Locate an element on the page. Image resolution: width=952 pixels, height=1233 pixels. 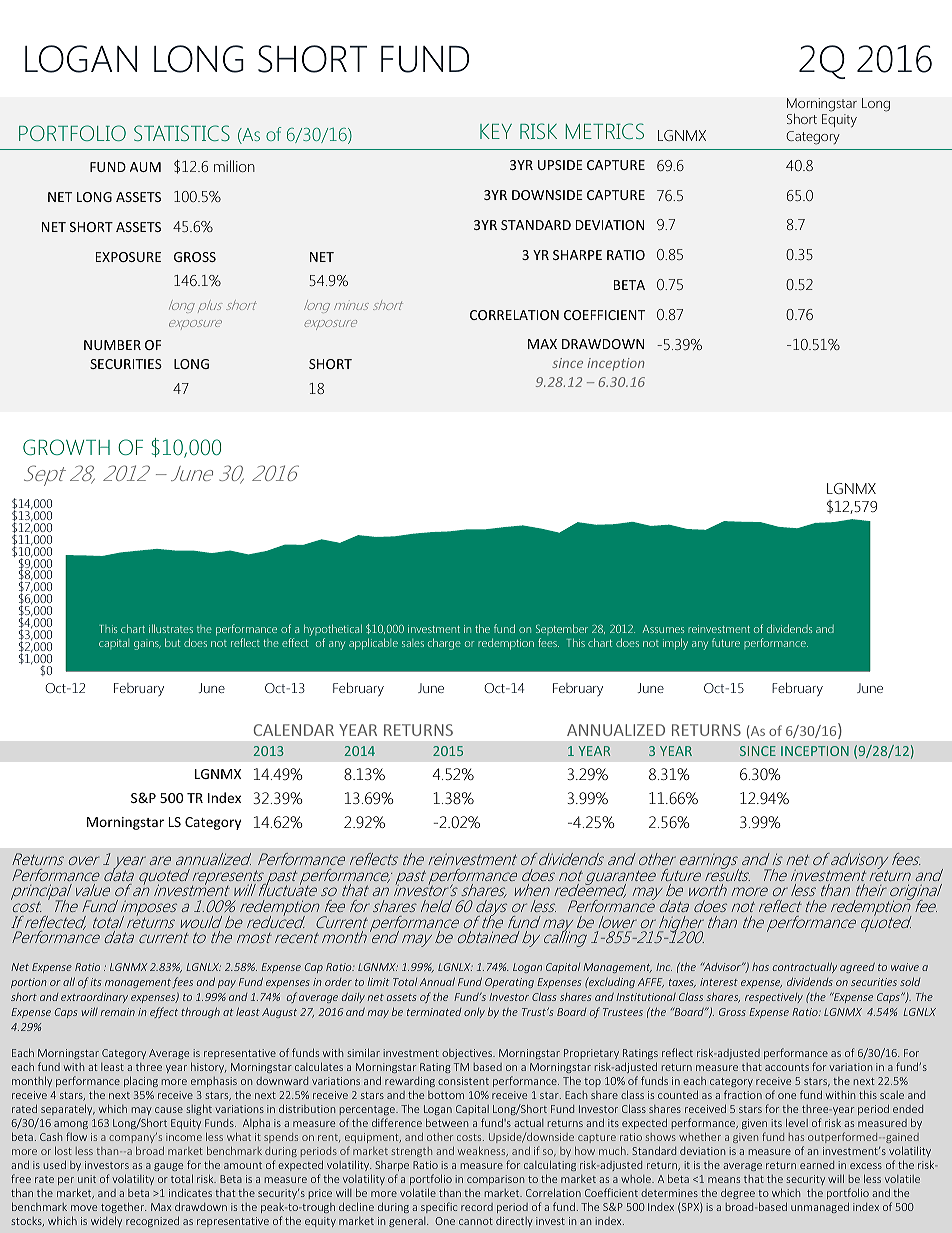
charge is located at coordinates (444, 644).
